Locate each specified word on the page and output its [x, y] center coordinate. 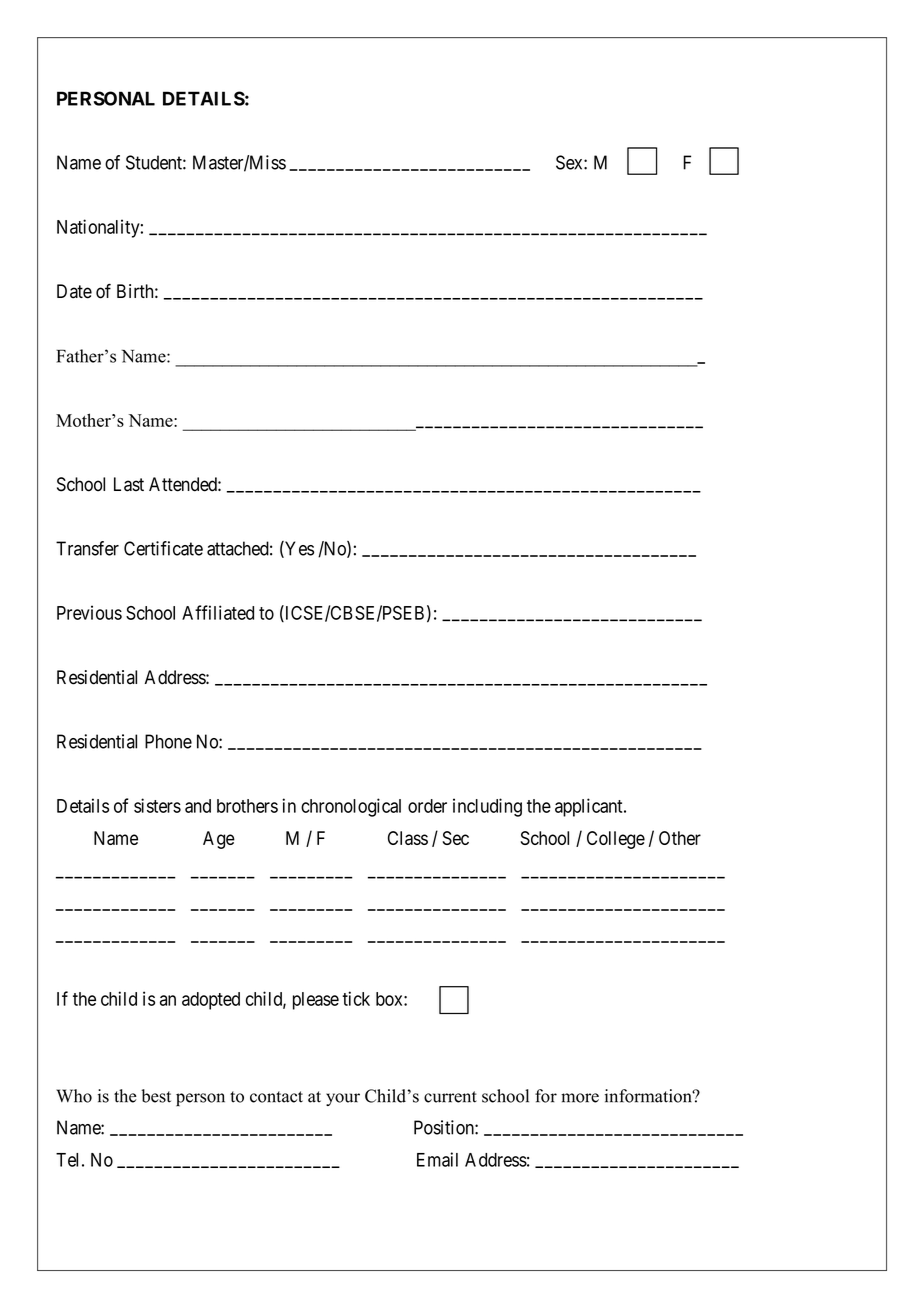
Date [74, 291]
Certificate [163, 548]
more [580, 1098]
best [156, 1096]
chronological [351, 807]
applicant [590, 807]
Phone [168, 741]
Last [129, 484]
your [343, 1099]
